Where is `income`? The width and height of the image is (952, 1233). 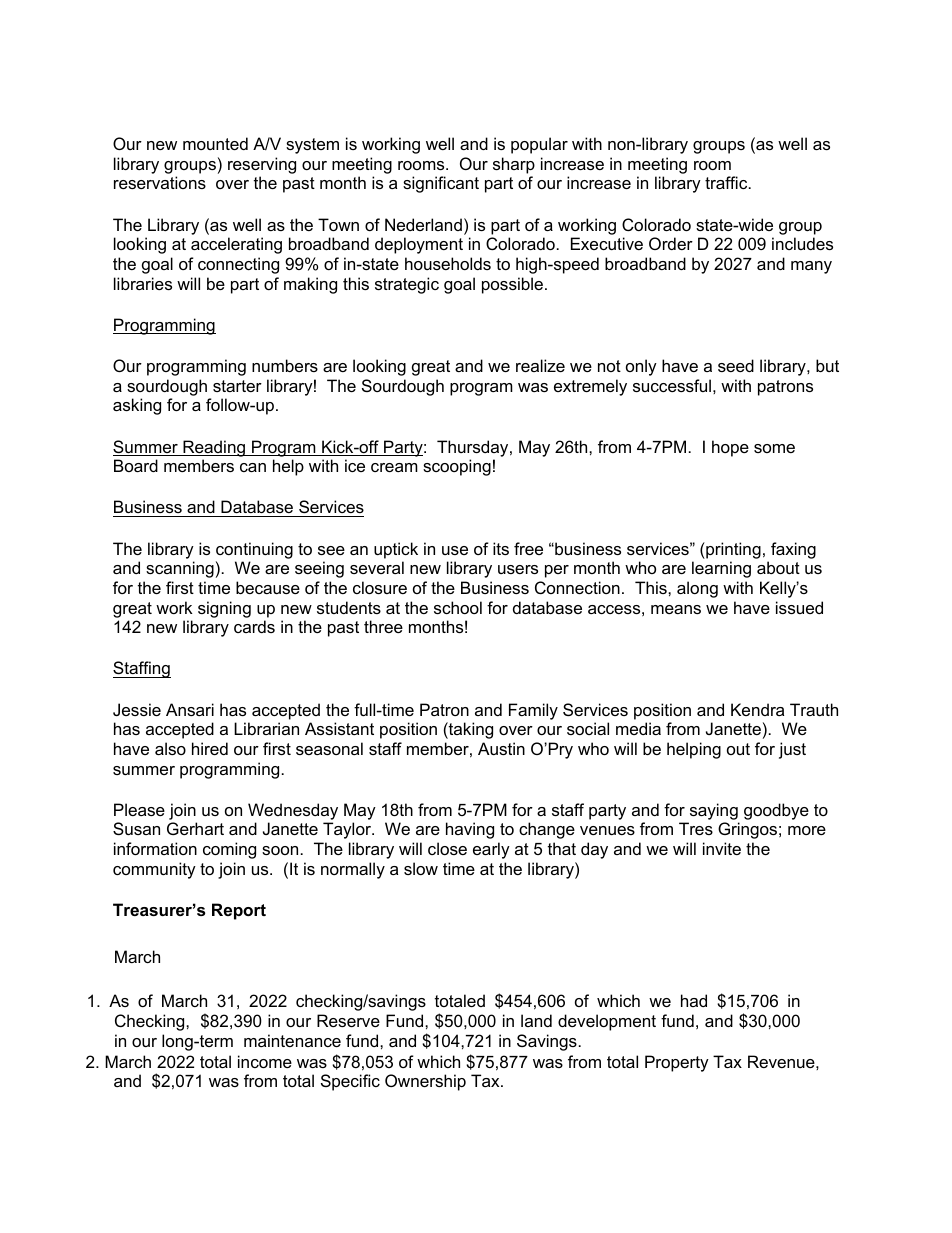
income is located at coordinates (265, 1061).
